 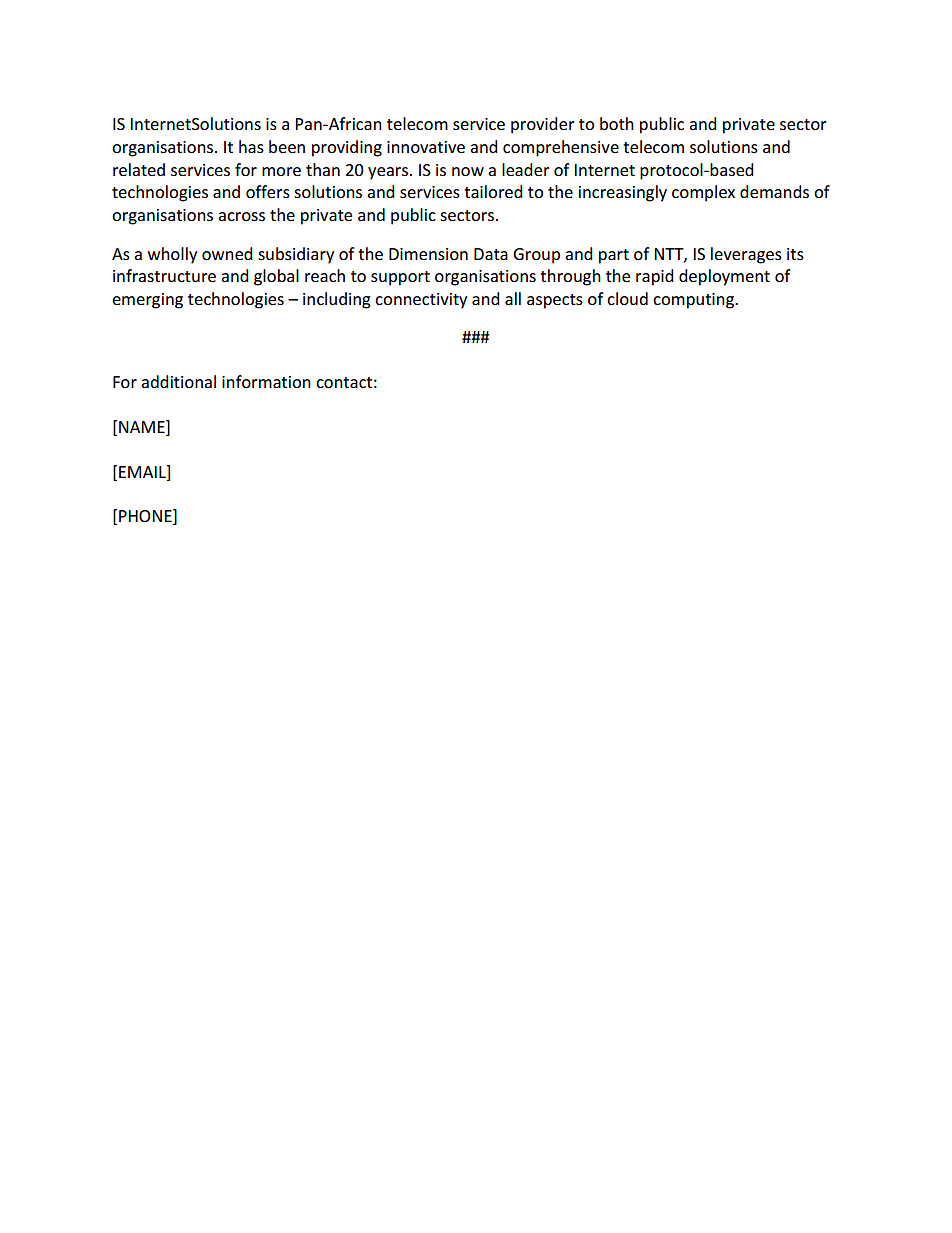 I want to click on across, so click(x=241, y=216).
